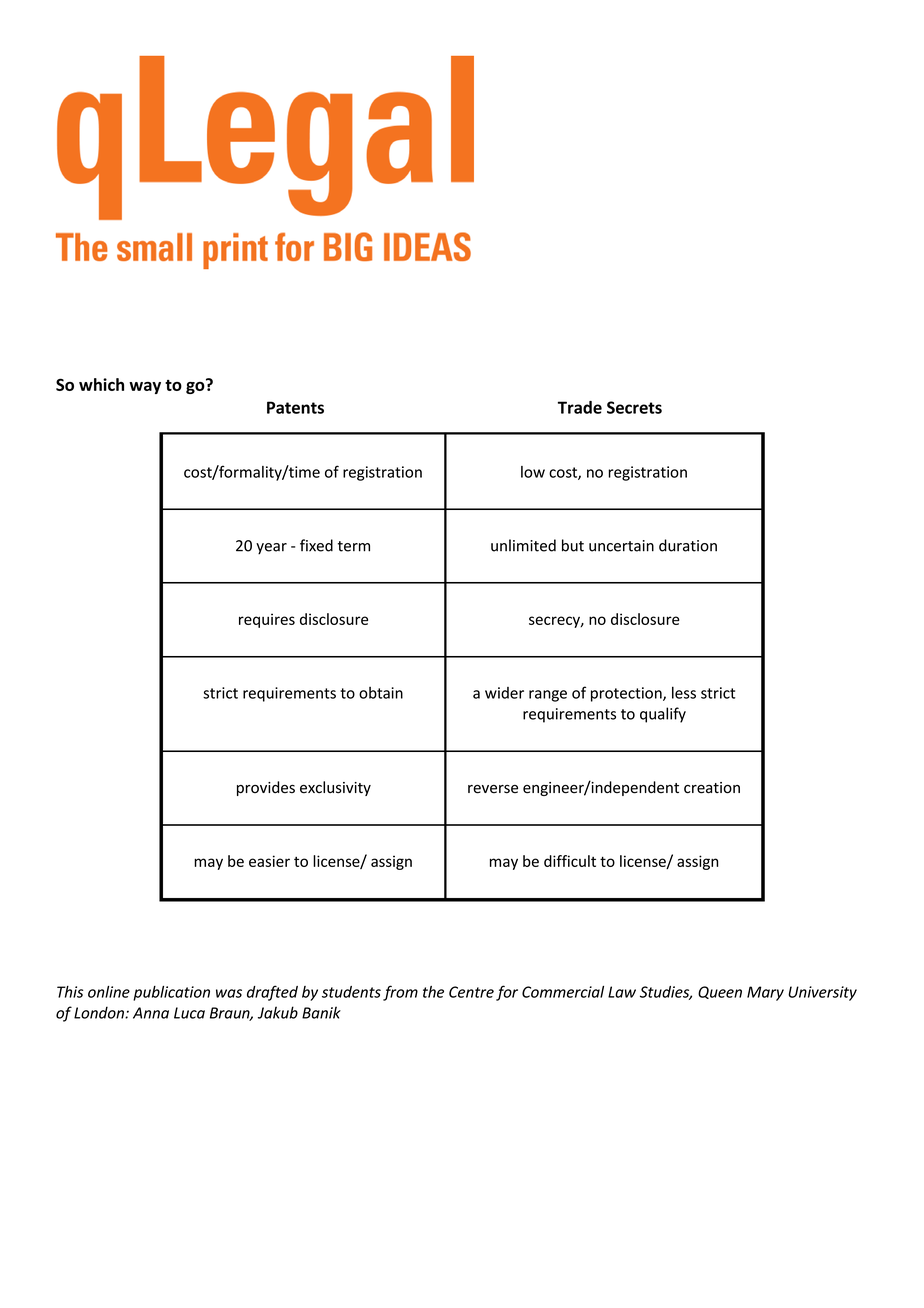  Describe the element at coordinates (171, 993) in the image. I see `publication` at that location.
